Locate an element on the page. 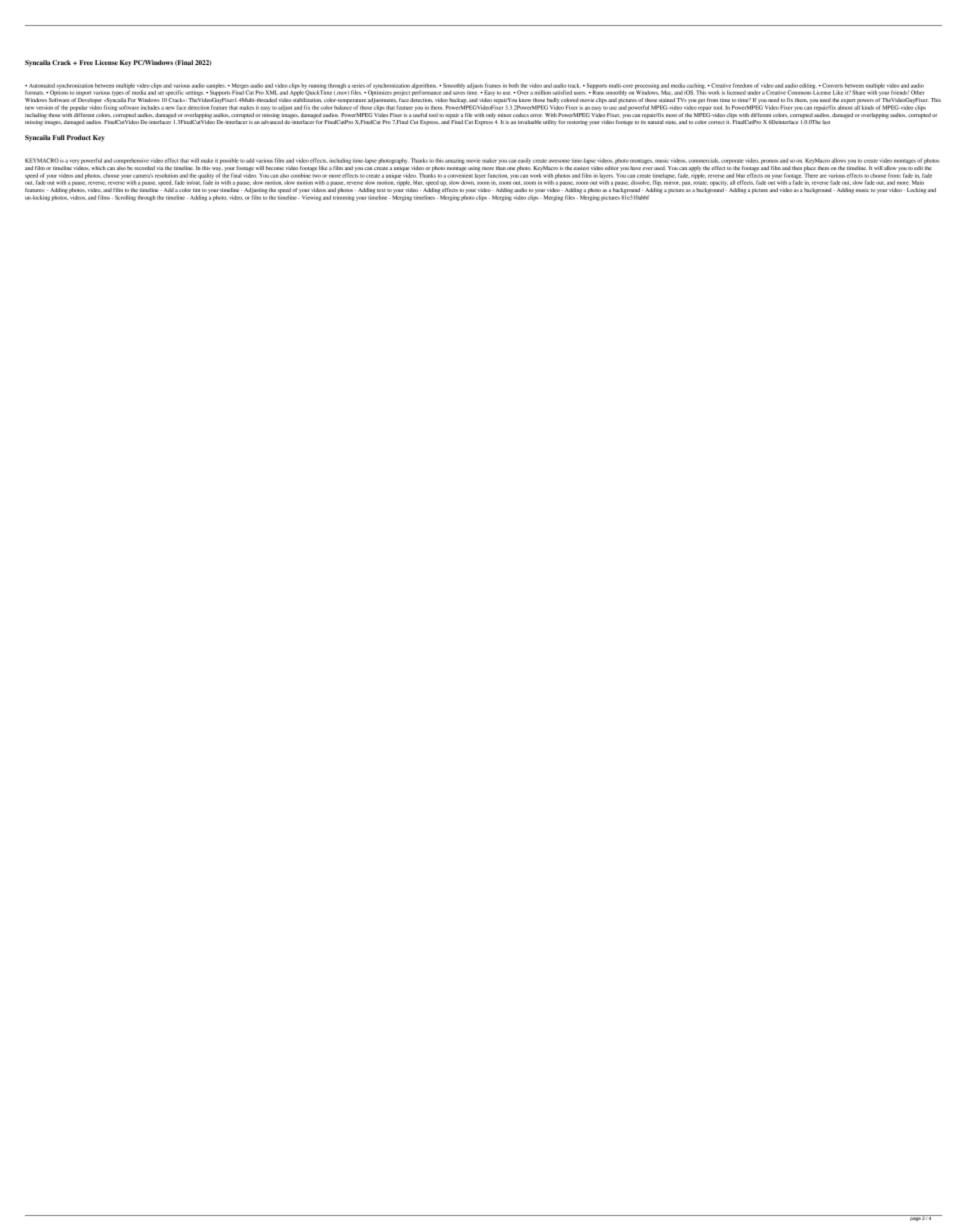 The width and height of the image is (967, 1232). last is located at coordinates (826, 122).
